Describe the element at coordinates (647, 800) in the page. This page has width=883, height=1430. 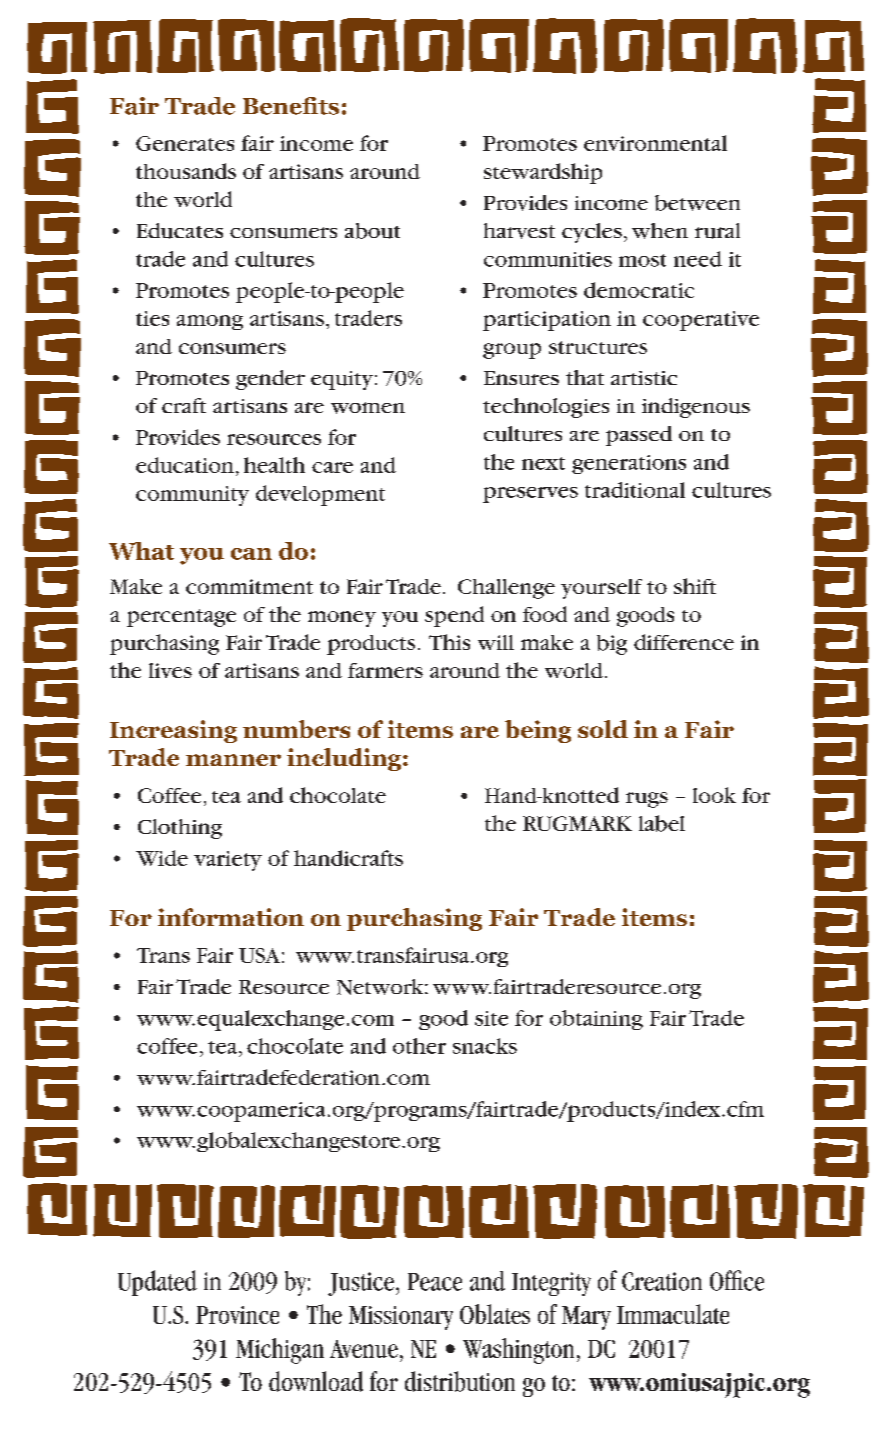
I see `rugs` at that location.
